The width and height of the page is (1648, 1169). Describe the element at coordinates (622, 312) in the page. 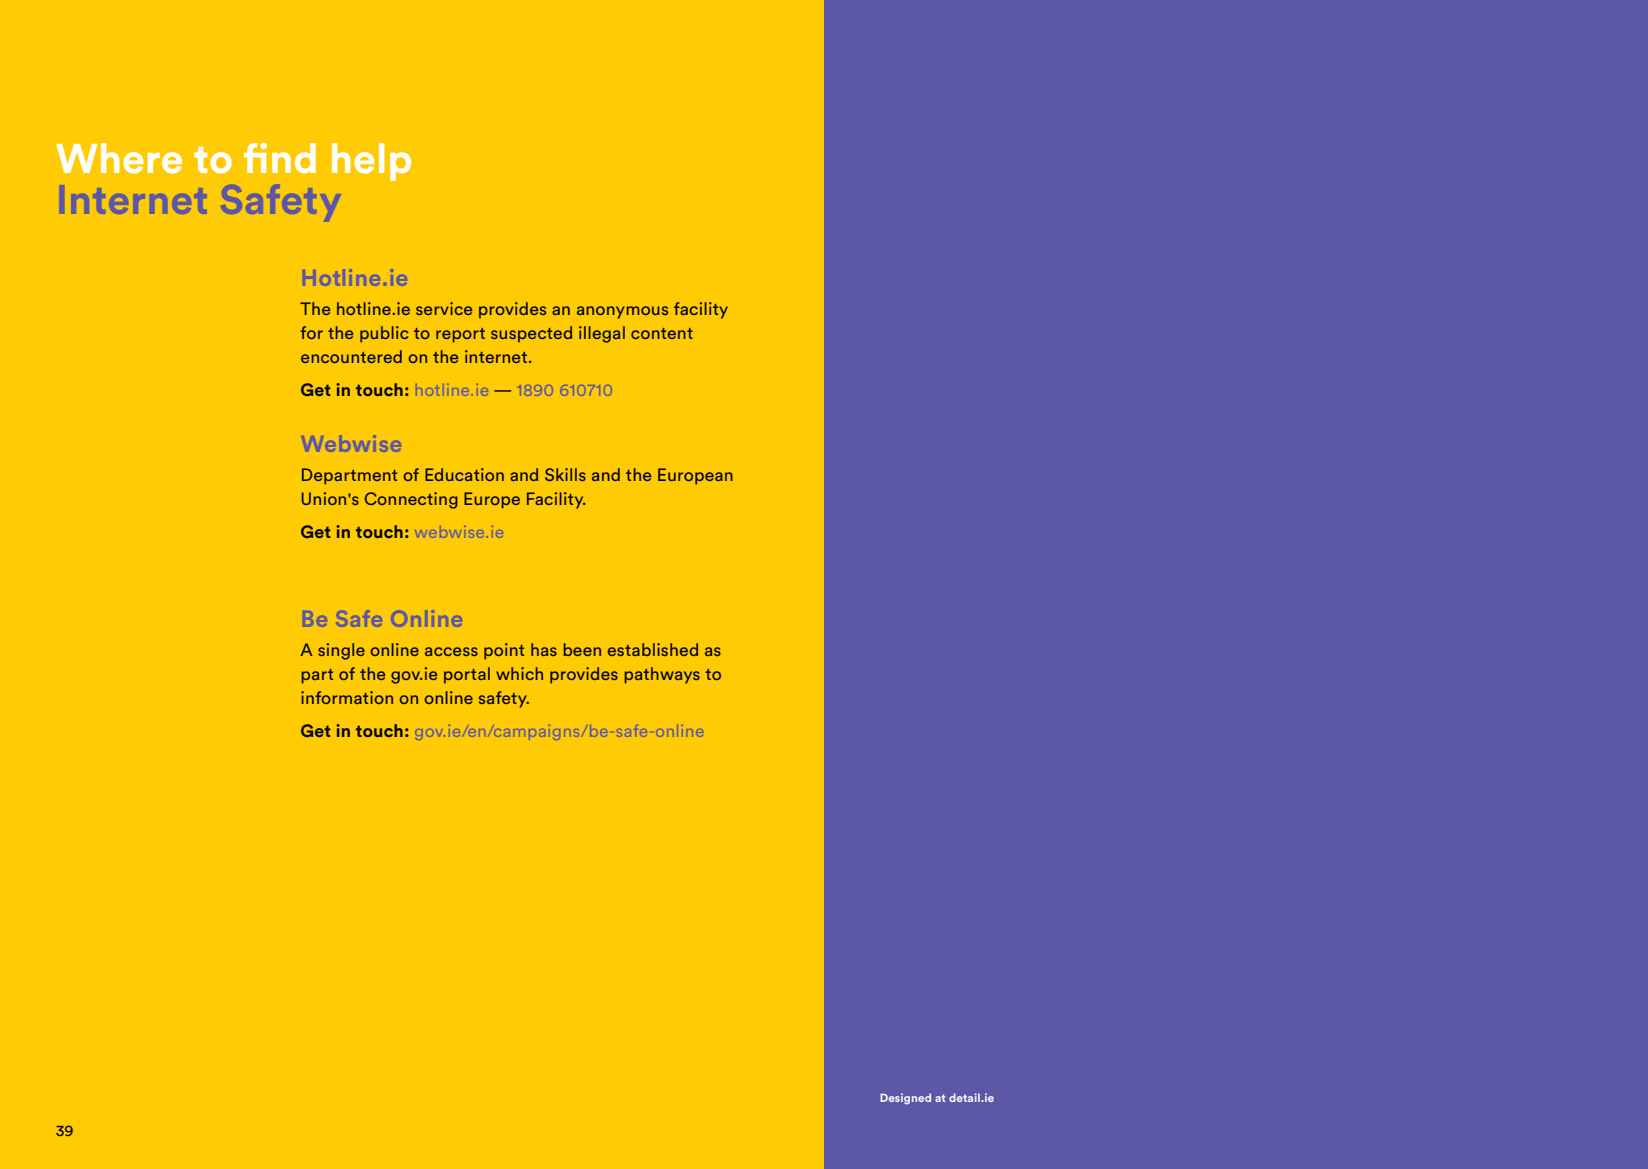

I see `anonymous` at that location.
